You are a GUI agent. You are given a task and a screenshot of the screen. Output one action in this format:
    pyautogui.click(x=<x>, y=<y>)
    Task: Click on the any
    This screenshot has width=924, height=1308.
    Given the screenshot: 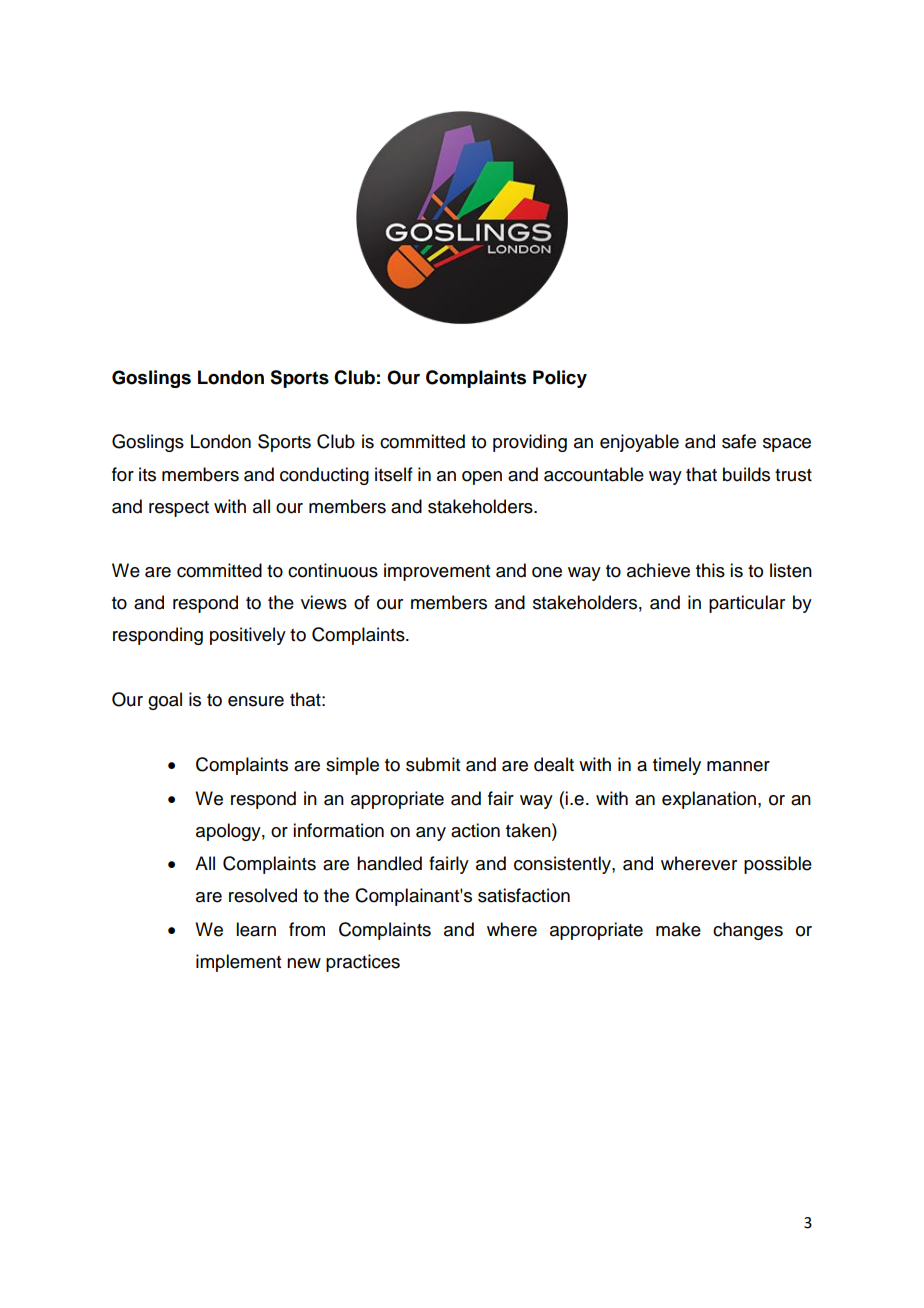 What is the action you would take?
    pyautogui.click(x=431, y=834)
